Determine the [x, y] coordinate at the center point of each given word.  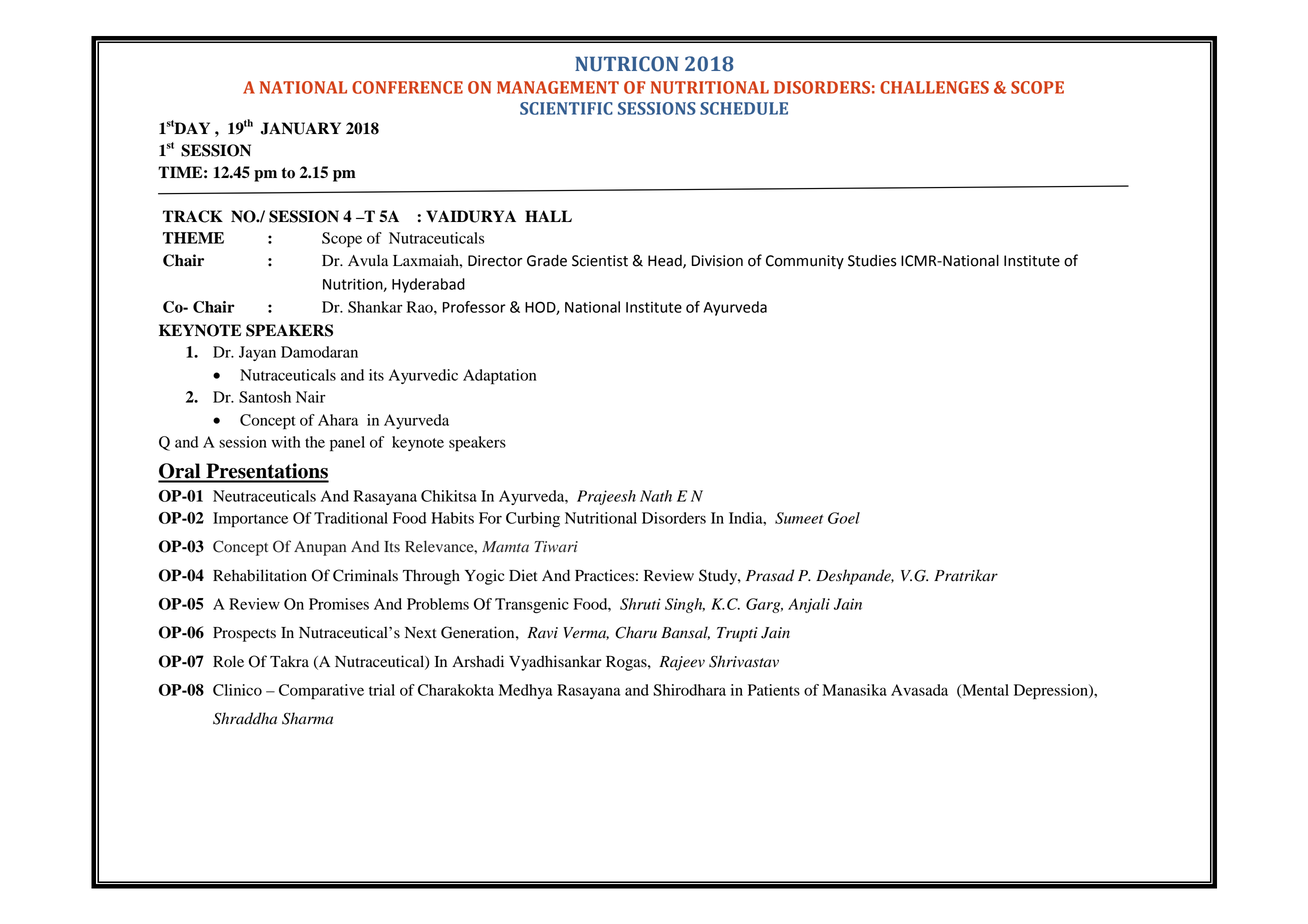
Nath [656, 496]
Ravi [542, 632]
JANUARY [301, 128]
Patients [774, 690]
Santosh [265, 397]
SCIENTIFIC [566, 108]
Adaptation [499, 377]
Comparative [321, 691]
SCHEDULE [744, 108]
